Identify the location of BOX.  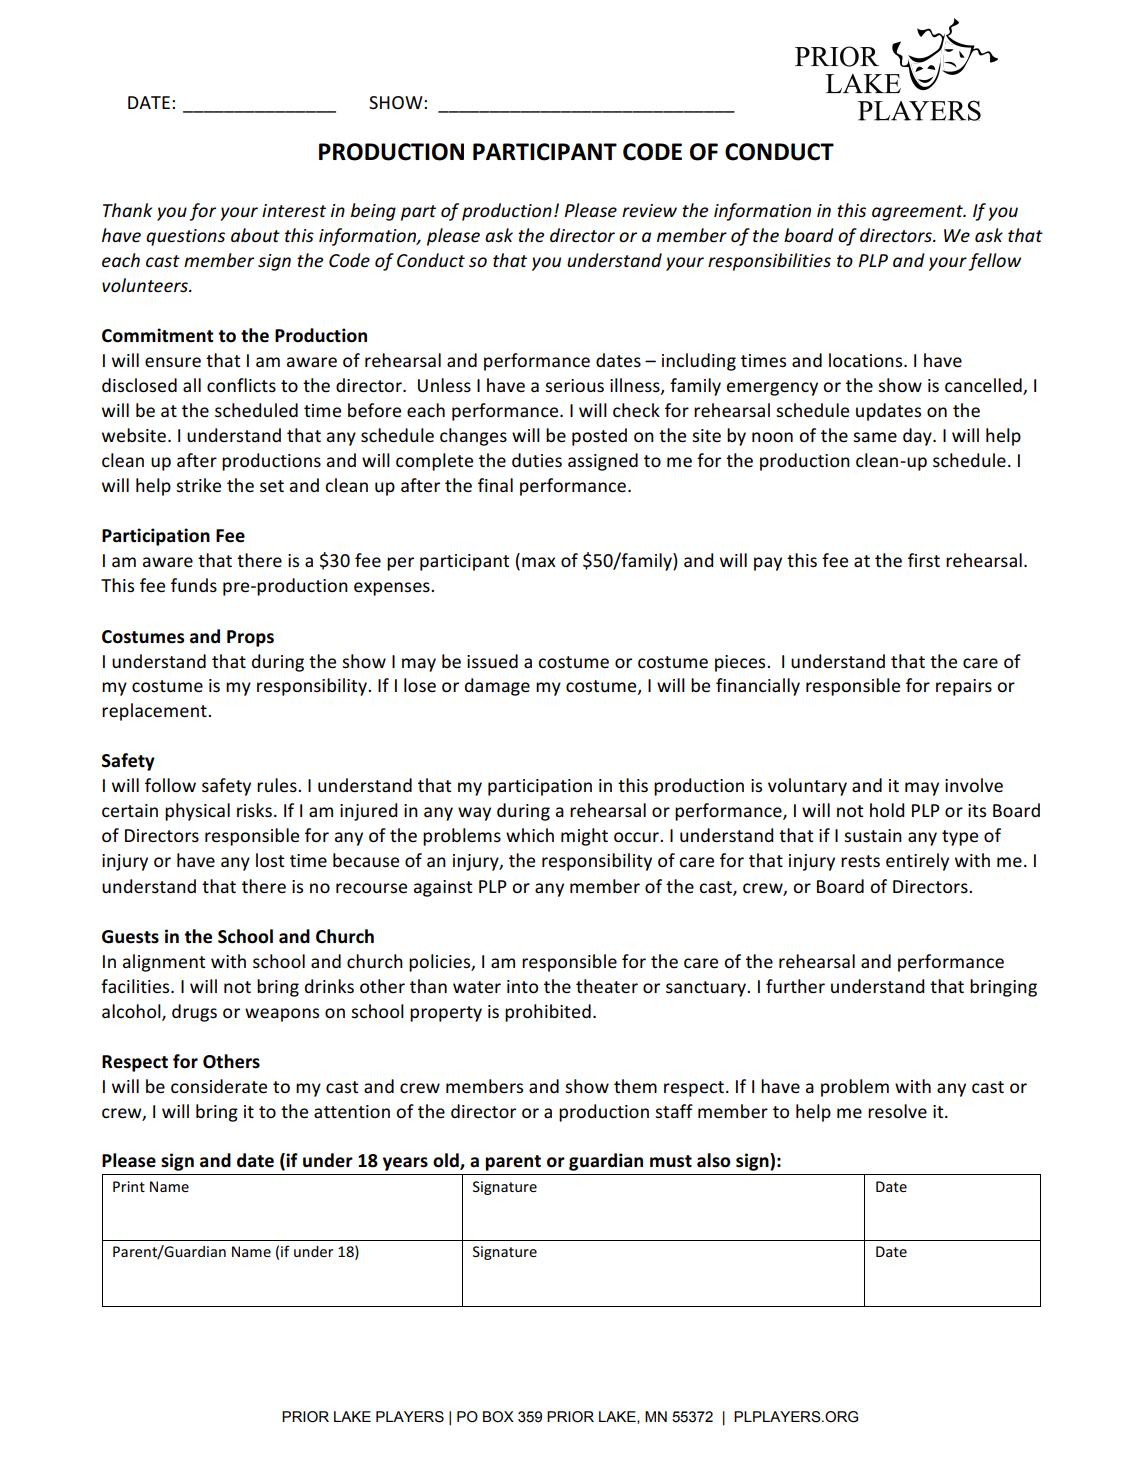
(498, 1417).
